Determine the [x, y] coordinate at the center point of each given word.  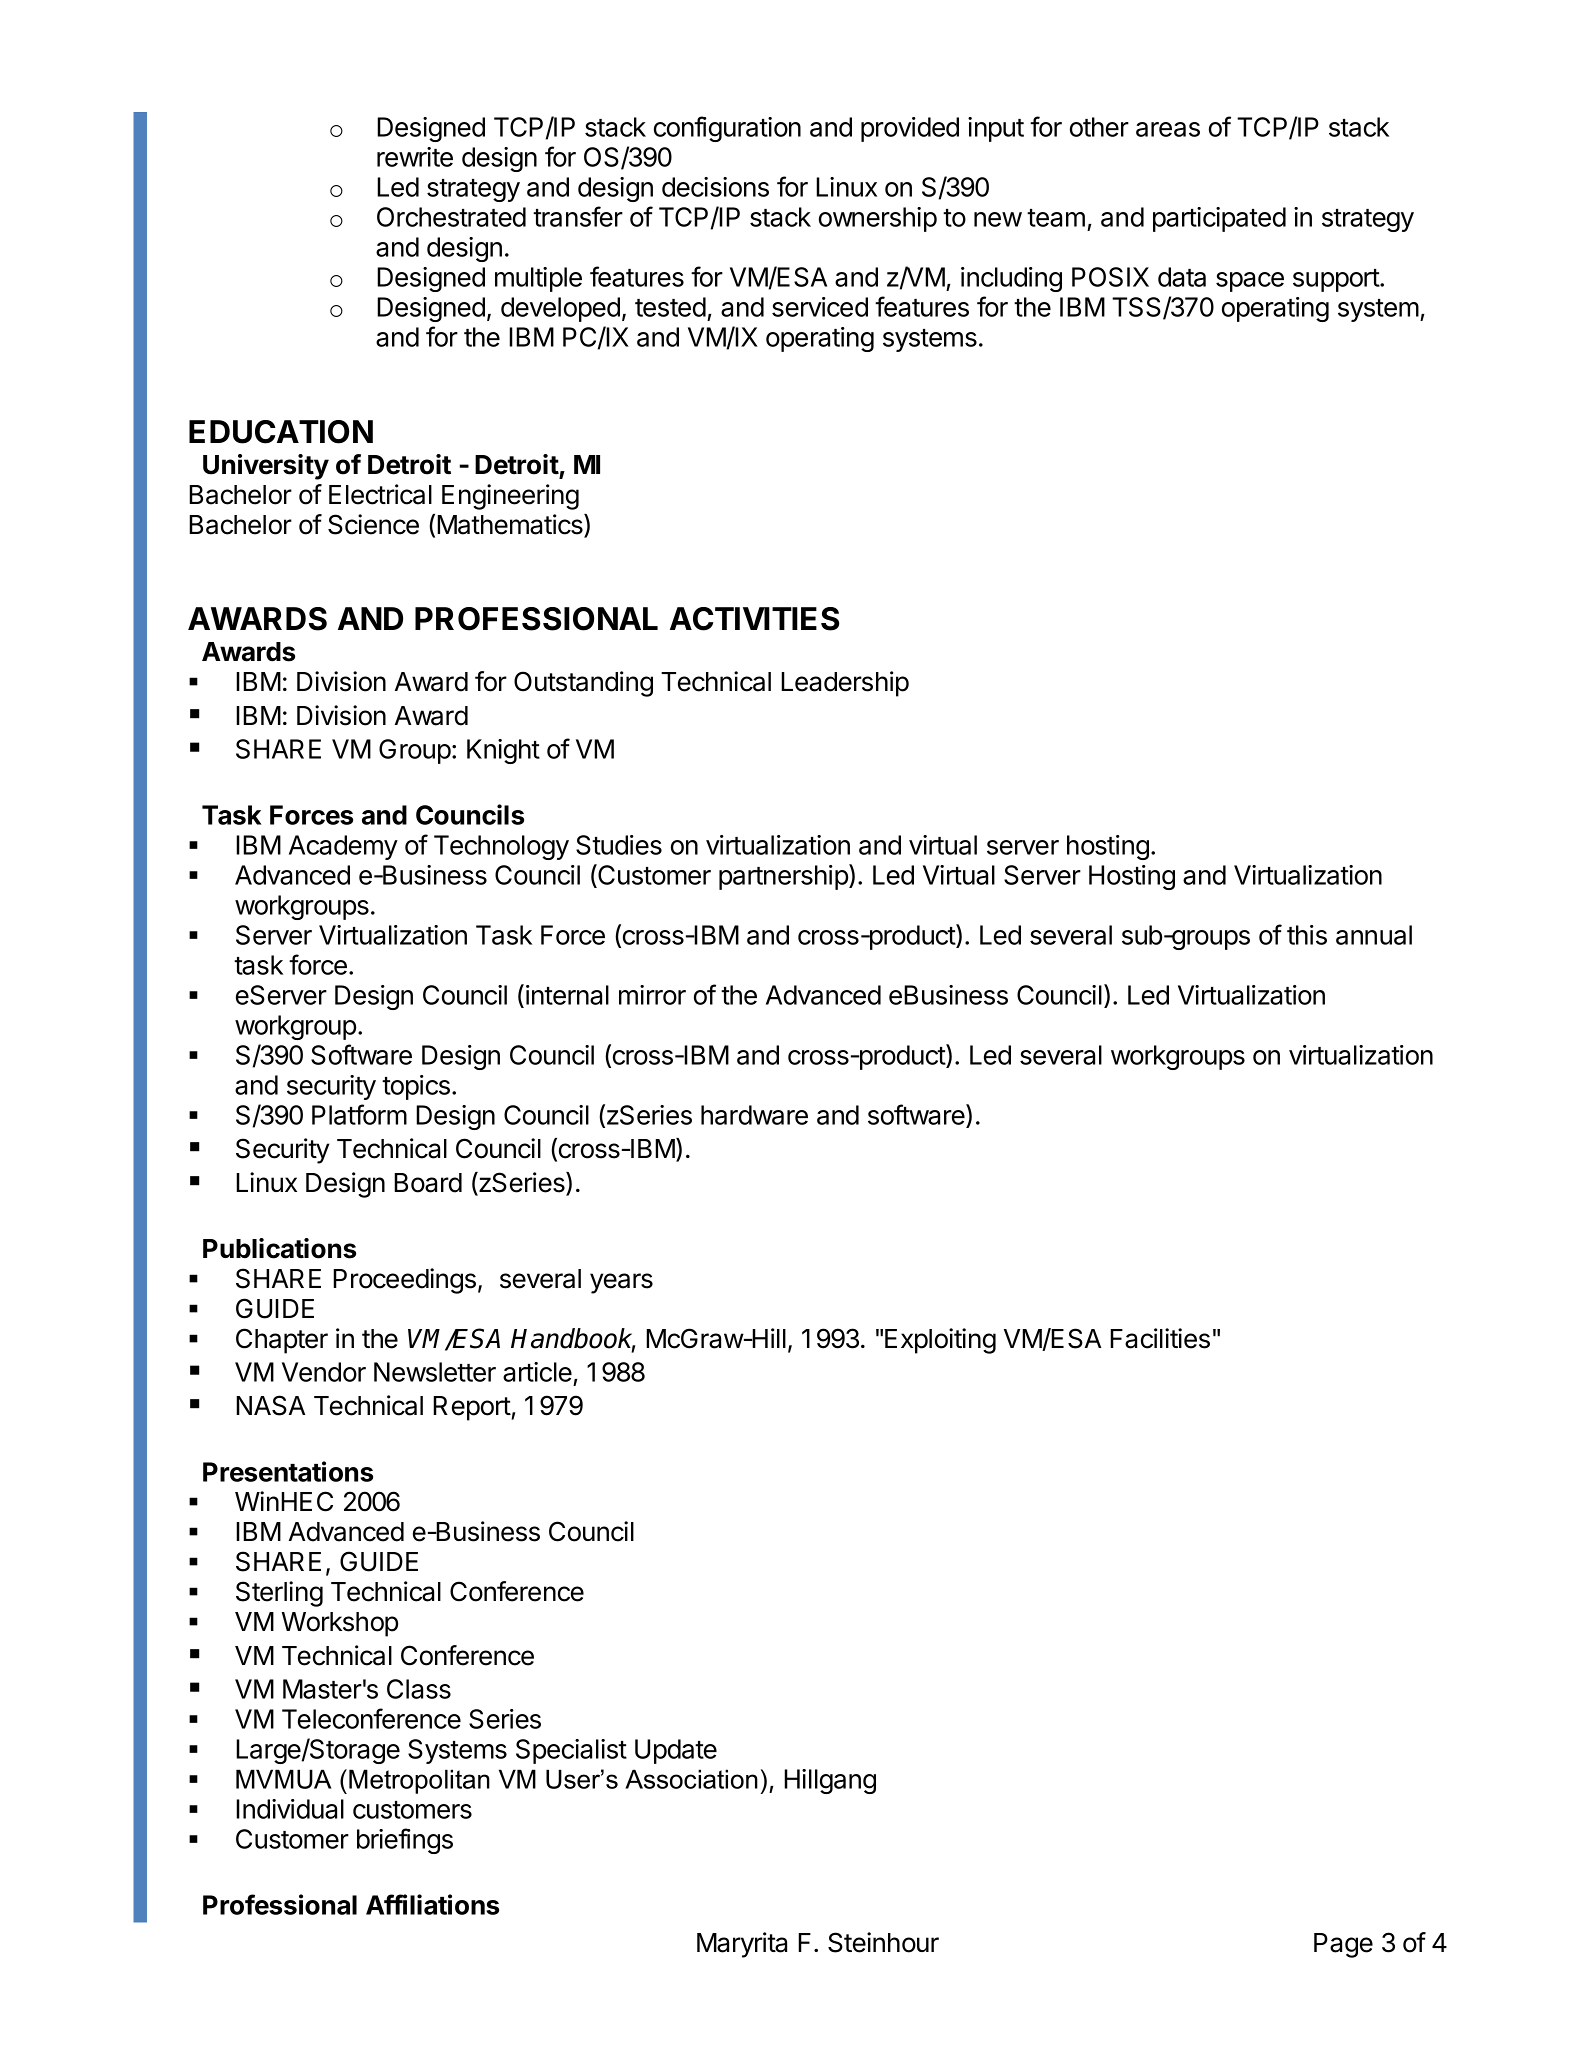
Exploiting [940, 1341]
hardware [754, 1115]
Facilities [1160, 1338]
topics [416, 1087]
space [1250, 282]
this [1307, 935]
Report [472, 1408]
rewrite [415, 157]
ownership [878, 219]
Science [373, 524]
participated [1219, 219]
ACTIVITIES [754, 619]
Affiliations [432, 1904]
